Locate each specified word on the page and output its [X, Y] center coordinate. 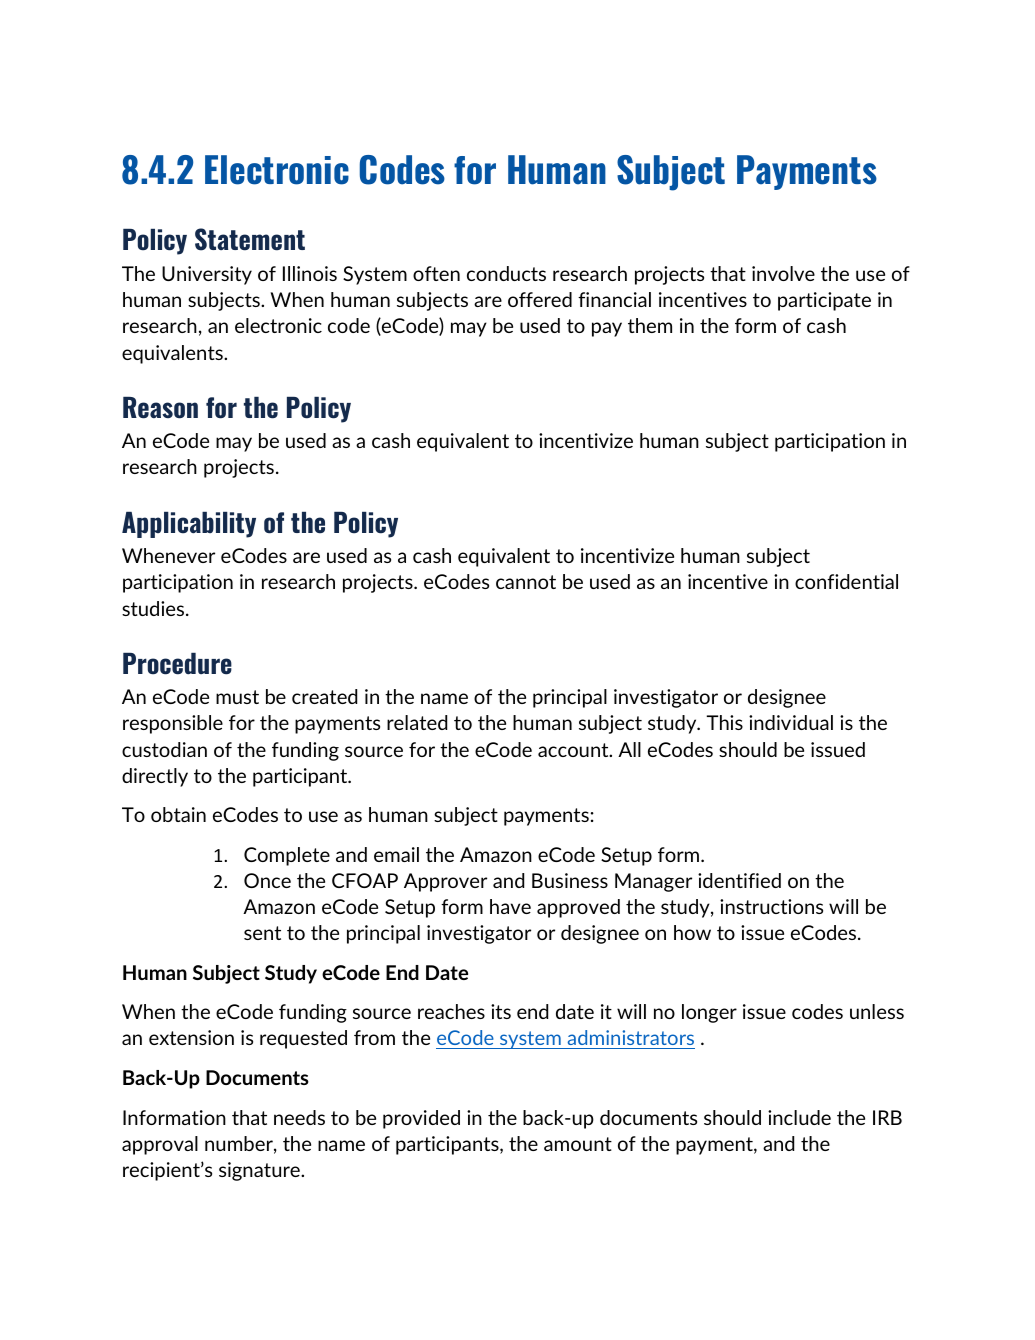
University [207, 275]
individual [791, 722]
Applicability [189, 525]
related [417, 722]
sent [262, 933]
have [510, 906]
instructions [771, 906]
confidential [846, 581]
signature [260, 1171]
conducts [506, 273]
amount [578, 1144]
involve [783, 273]
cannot [526, 582]
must [237, 697]
